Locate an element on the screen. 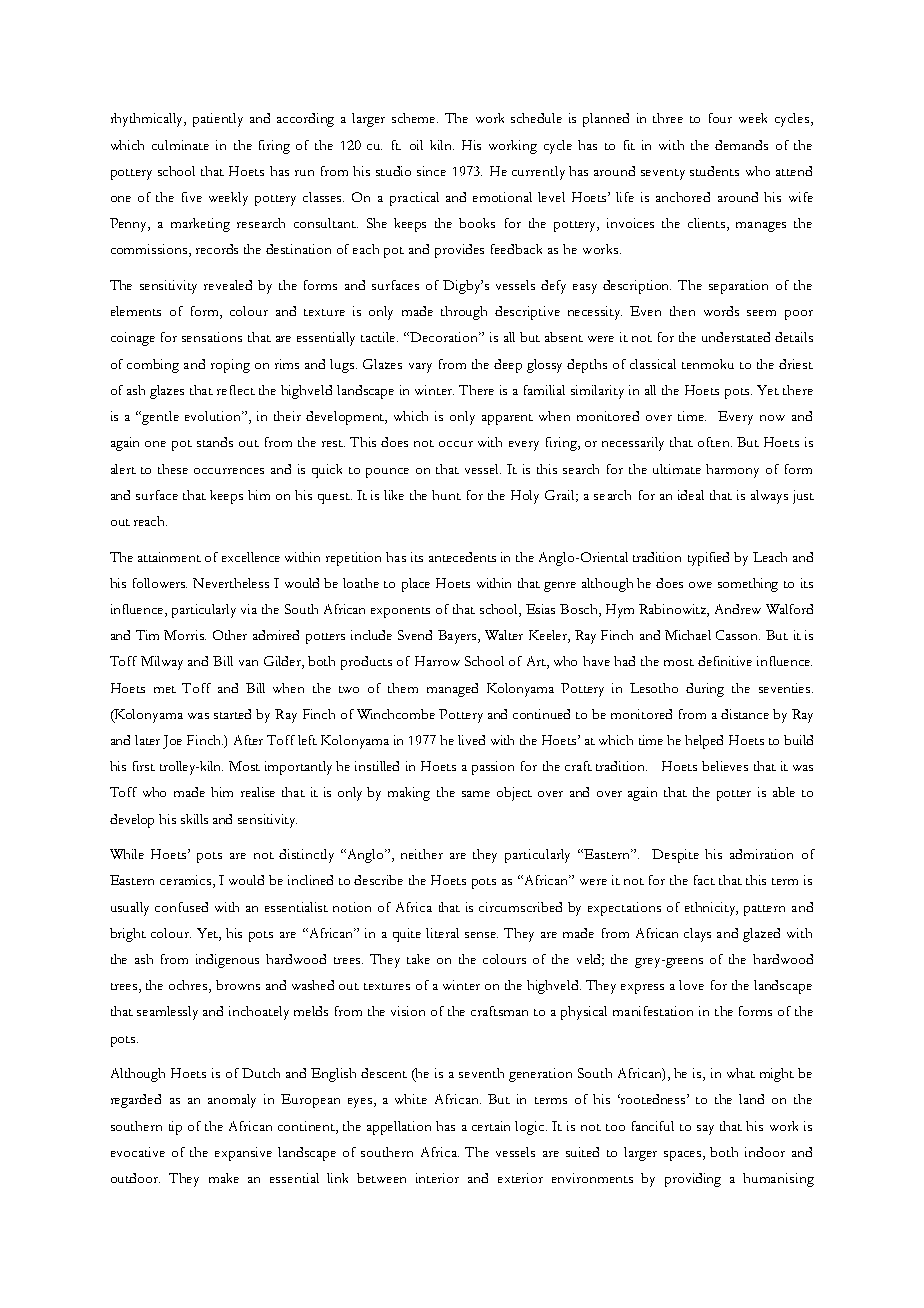 The height and width of the screenshot is (1308, 924). since is located at coordinates (431, 171).
